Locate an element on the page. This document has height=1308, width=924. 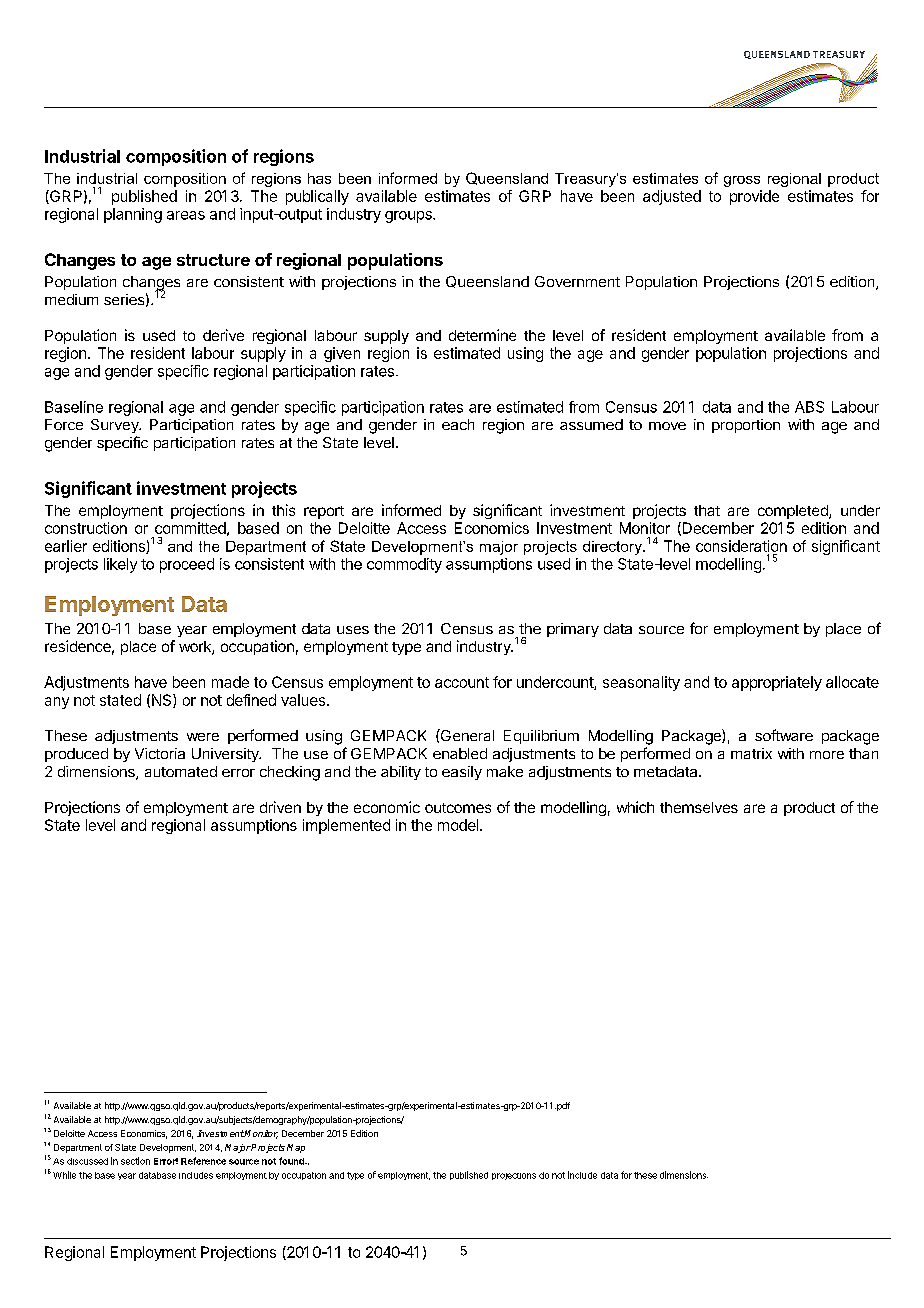
found is located at coordinates (292, 1161).
